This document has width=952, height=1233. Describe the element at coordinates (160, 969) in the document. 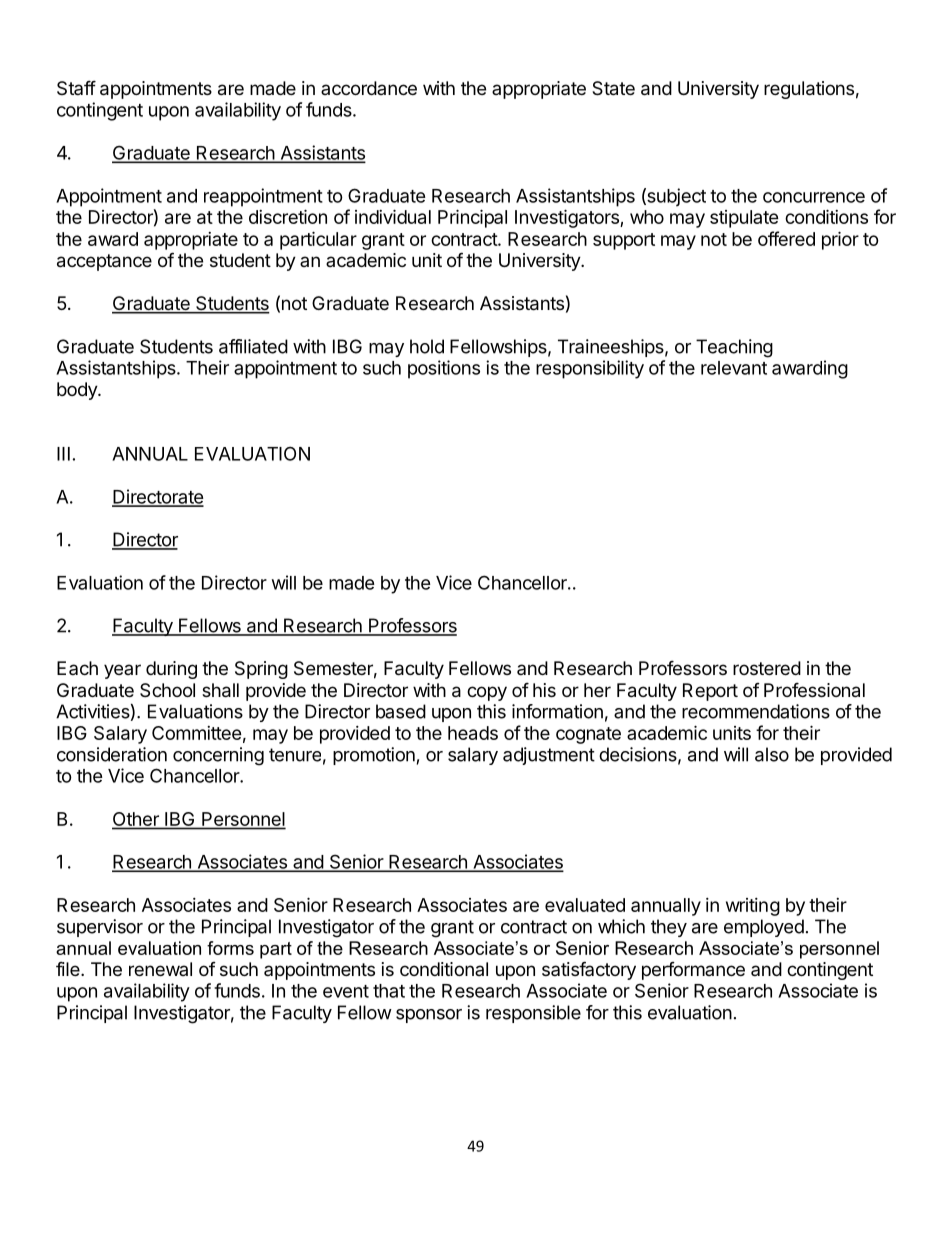

I see `renewal` at that location.
